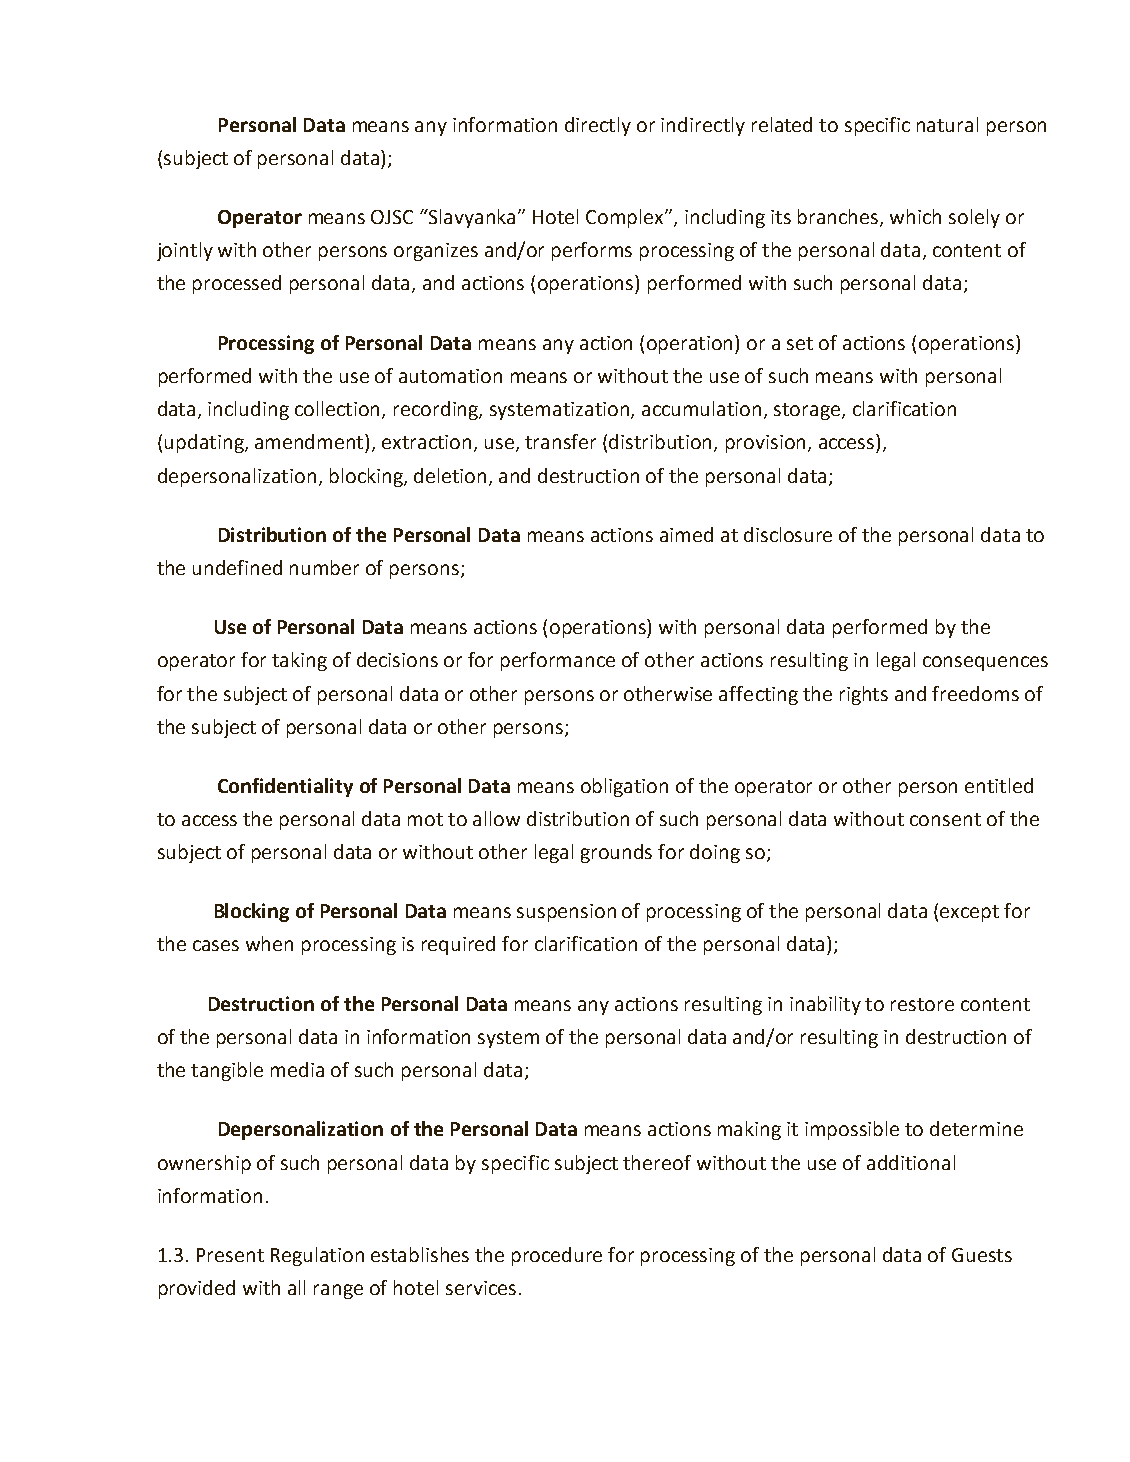  What do you see at coordinates (788, 534) in the screenshot?
I see `disclosure` at bounding box center [788, 534].
